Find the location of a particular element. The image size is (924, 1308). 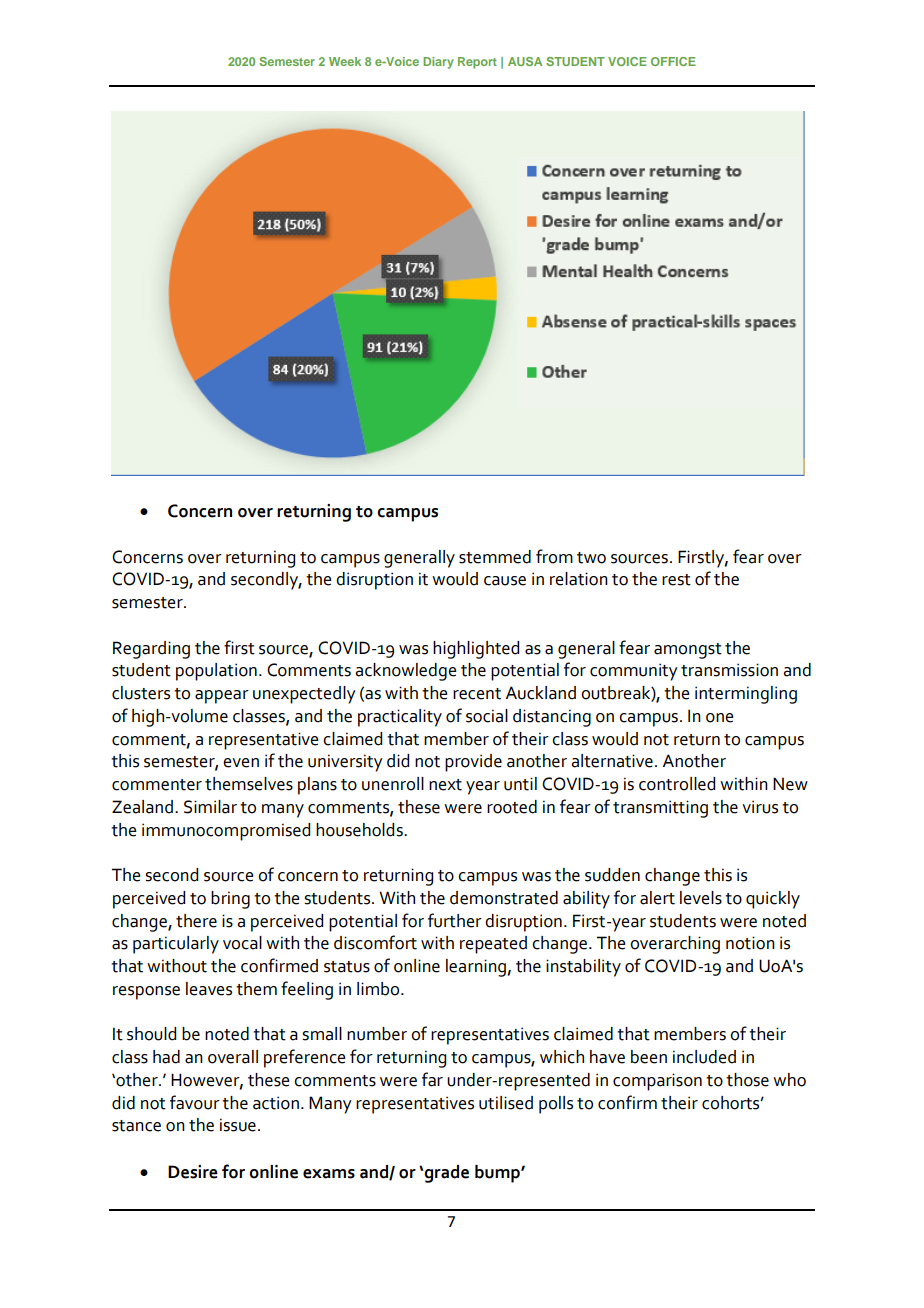

Report is located at coordinates (477, 63).
